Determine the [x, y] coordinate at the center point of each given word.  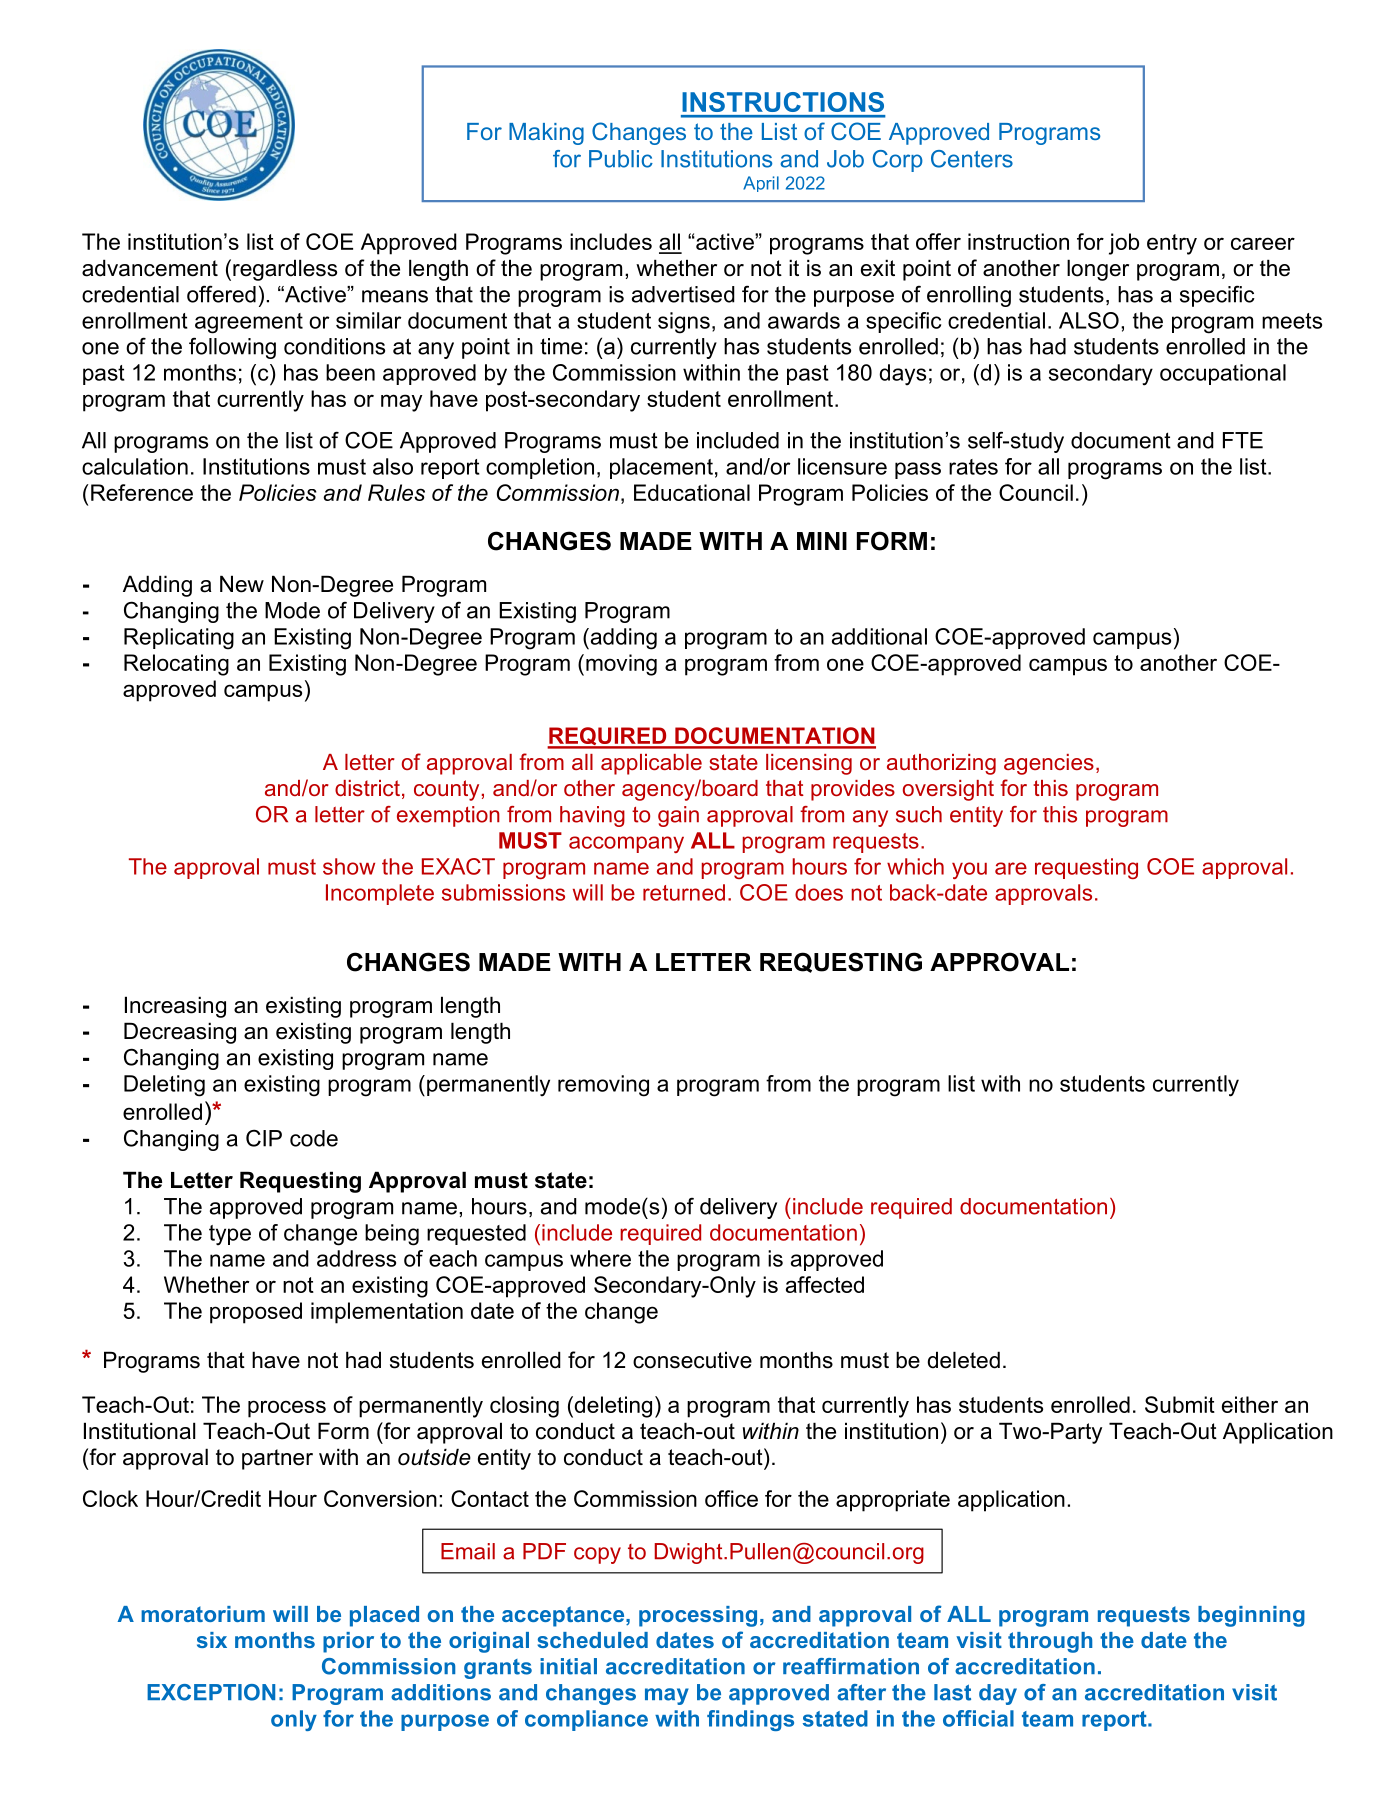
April [761, 184]
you [969, 870]
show [349, 866]
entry [1172, 244]
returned [684, 892]
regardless [285, 270]
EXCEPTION [211, 1692]
